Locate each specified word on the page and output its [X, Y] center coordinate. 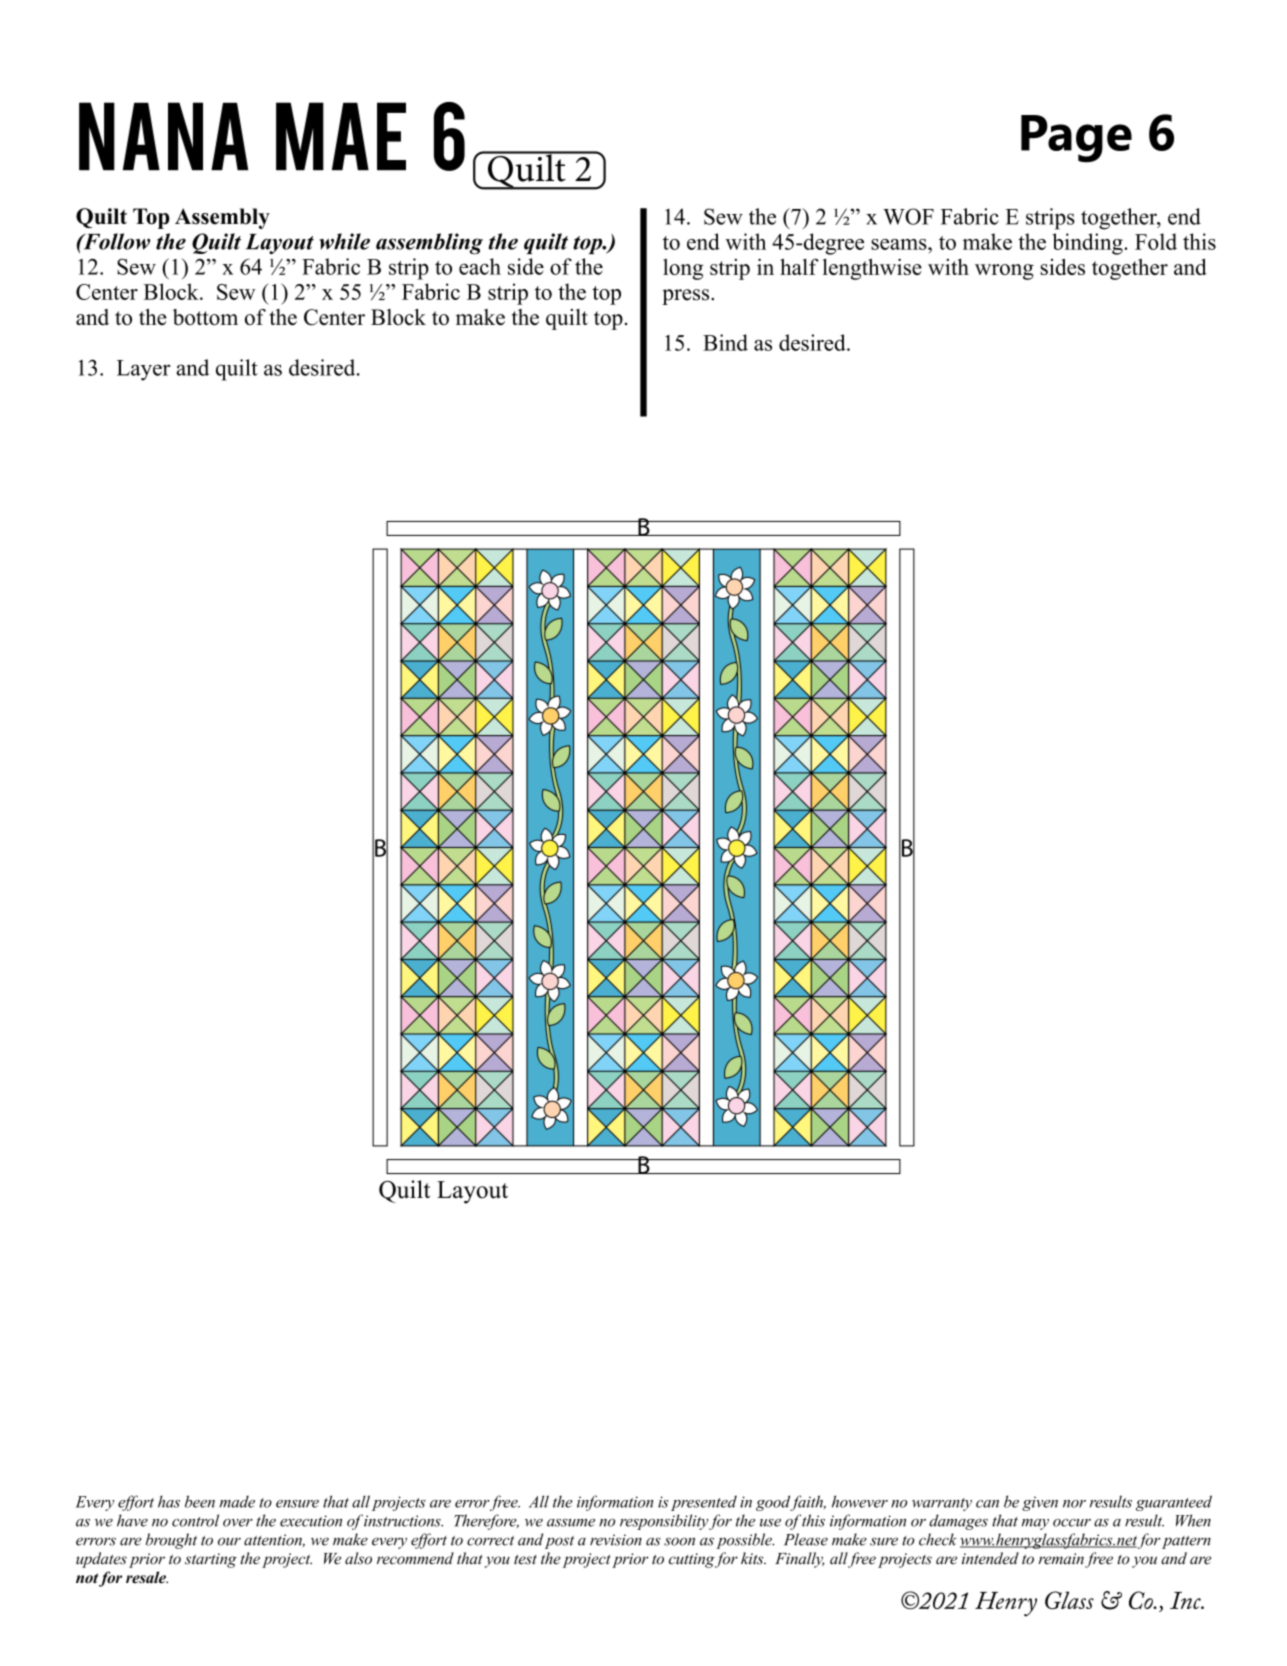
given [1040, 1504]
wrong [1004, 272]
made [237, 1502]
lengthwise [872, 269]
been [200, 1501]
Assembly [222, 218]
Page [1076, 139]
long [683, 269]
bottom [205, 317]
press [687, 297]
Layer [143, 370]
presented [704, 1503]
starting [211, 1560]
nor [1074, 1504]
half [799, 266]
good [774, 1503]
